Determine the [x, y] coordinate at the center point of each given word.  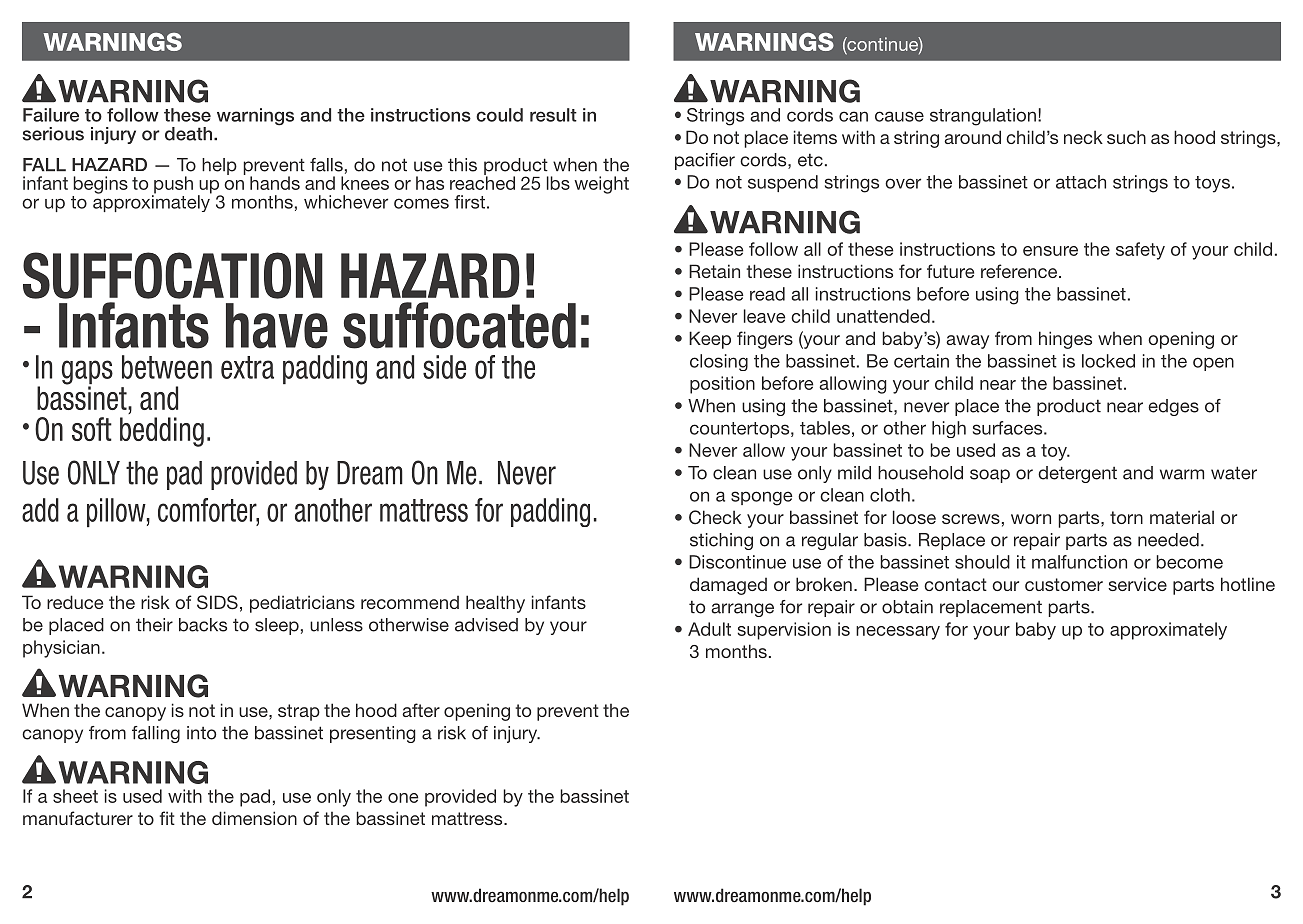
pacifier [705, 161]
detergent [1077, 474]
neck [1083, 137]
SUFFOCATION [173, 275]
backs [203, 625]
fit [167, 818]
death [190, 134]
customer [1064, 584]
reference [1020, 271]
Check [715, 517]
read [767, 294]
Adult [709, 629]
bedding [162, 432]
